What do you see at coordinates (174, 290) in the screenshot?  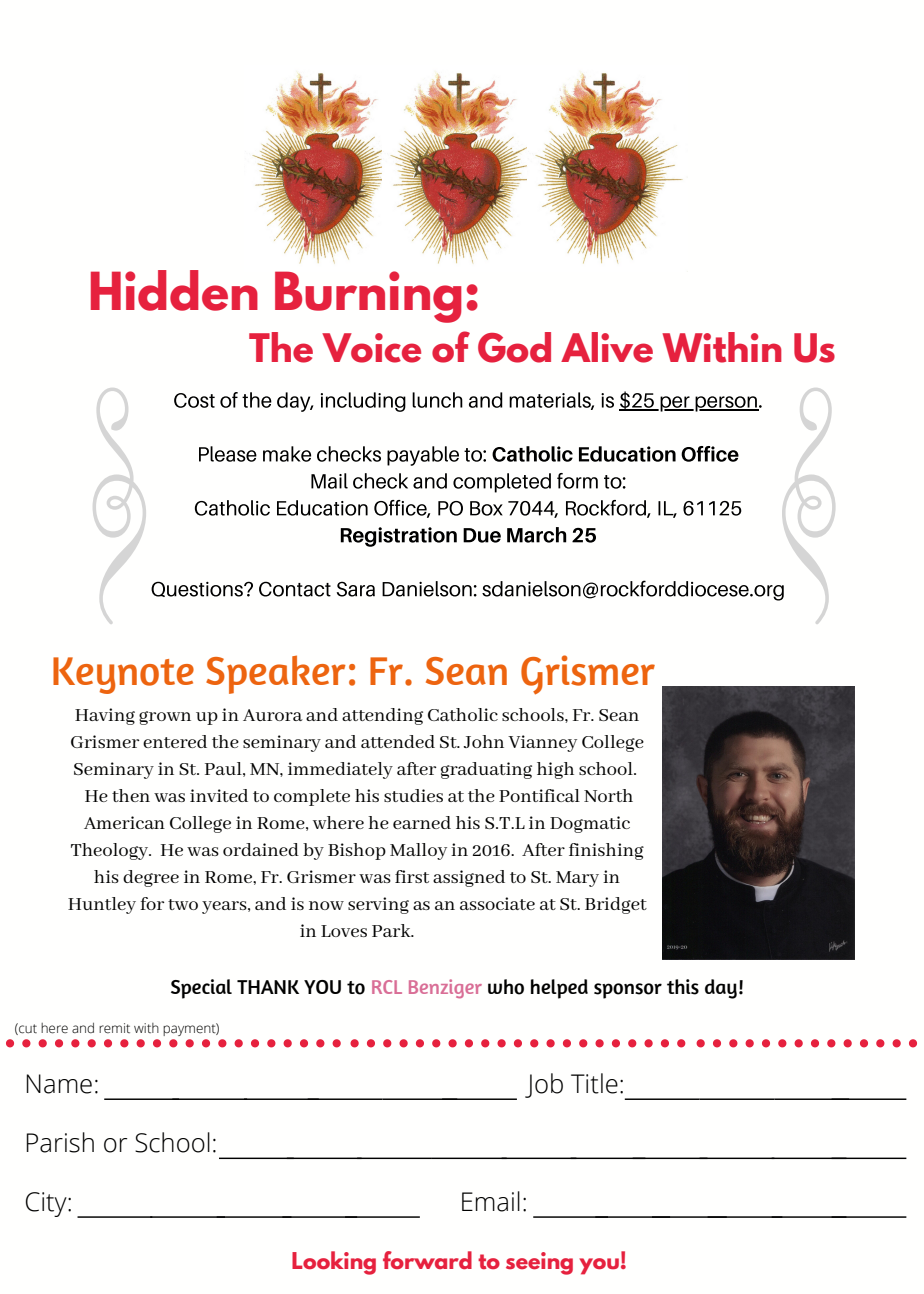 I see `Hidden` at bounding box center [174, 290].
